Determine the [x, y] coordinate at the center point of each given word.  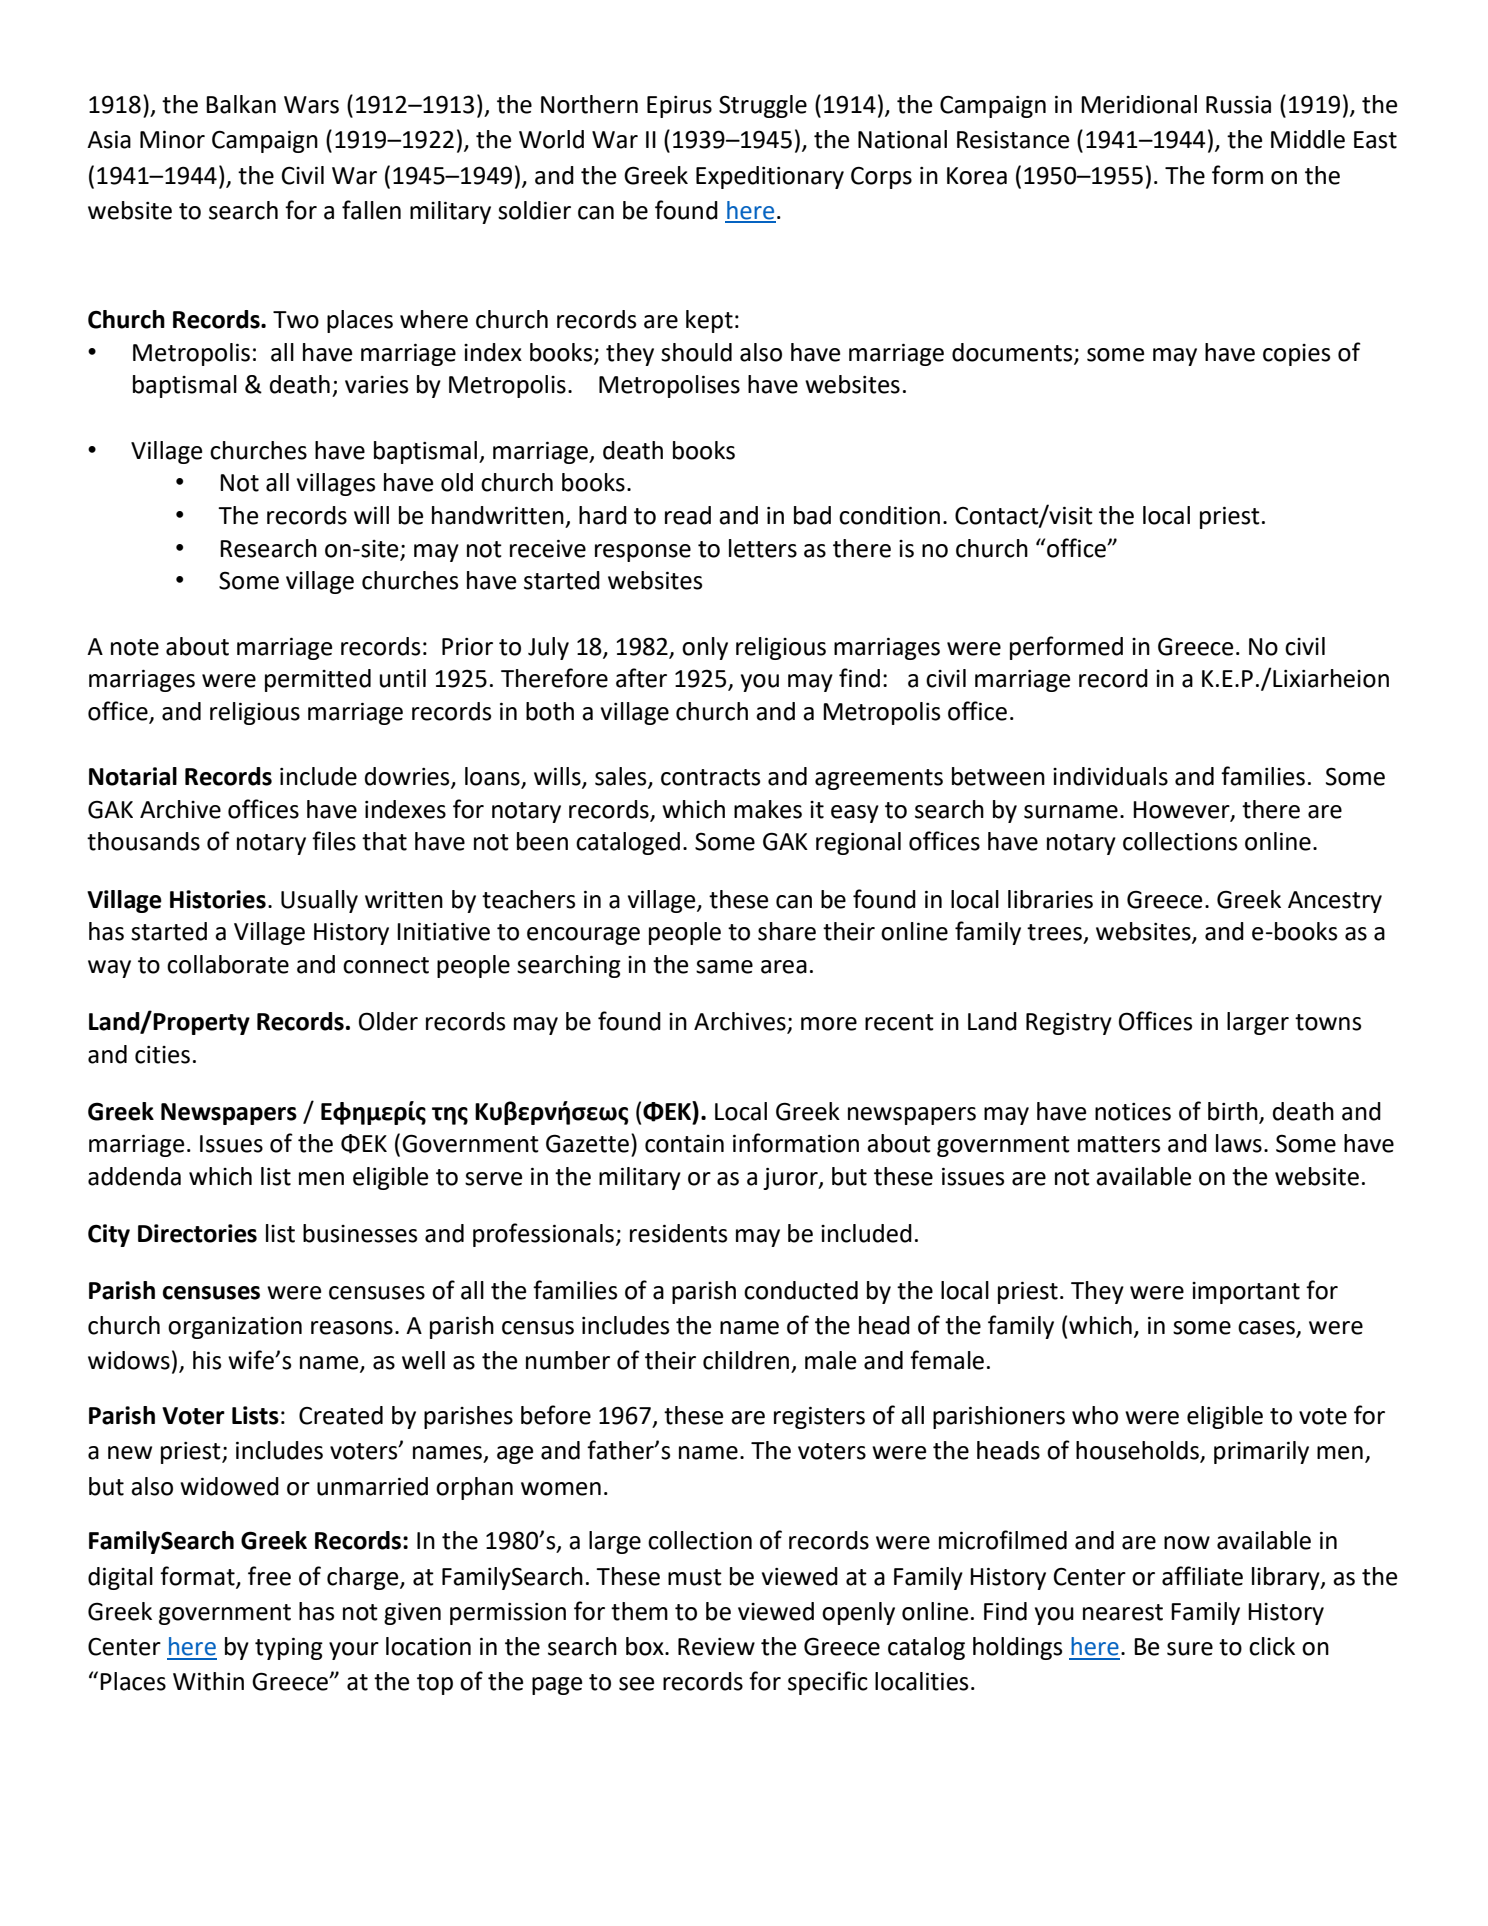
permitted [318, 680]
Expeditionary [770, 177]
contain [684, 1144]
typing [289, 1648]
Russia [1238, 105]
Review [716, 1647]
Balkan [241, 104]
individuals [1110, 776]
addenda [134, 1176]
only [705, 648]
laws [1239, 1143]
